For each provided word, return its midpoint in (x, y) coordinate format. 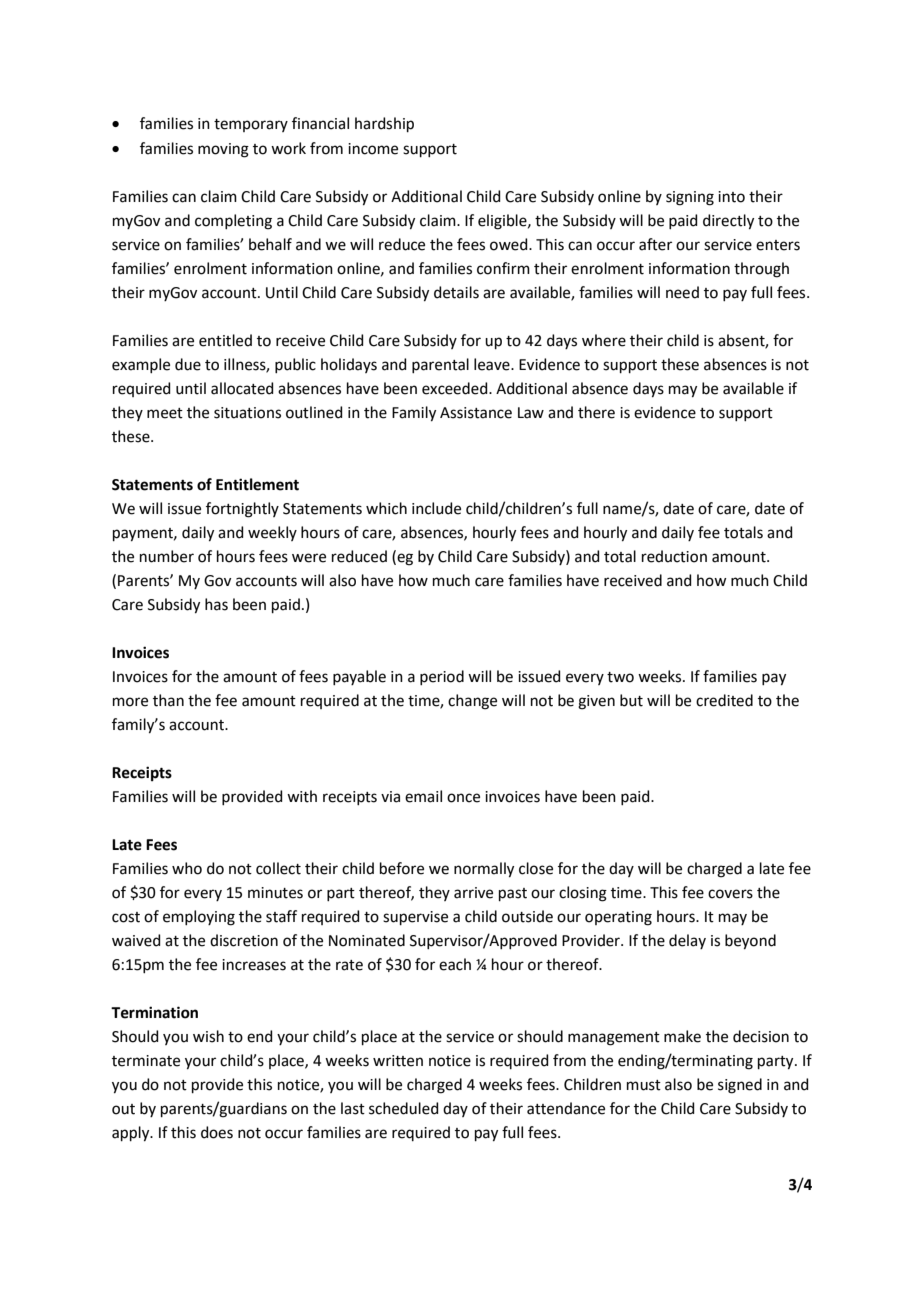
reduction (674, 556)
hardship (384, 124)
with (302, 796)
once (463, 798)
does (217, 1132)
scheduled (404, 1108)
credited (724, 700)
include (436, 508)
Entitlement (257, 484)
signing (690, 198)
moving (223, 150)
